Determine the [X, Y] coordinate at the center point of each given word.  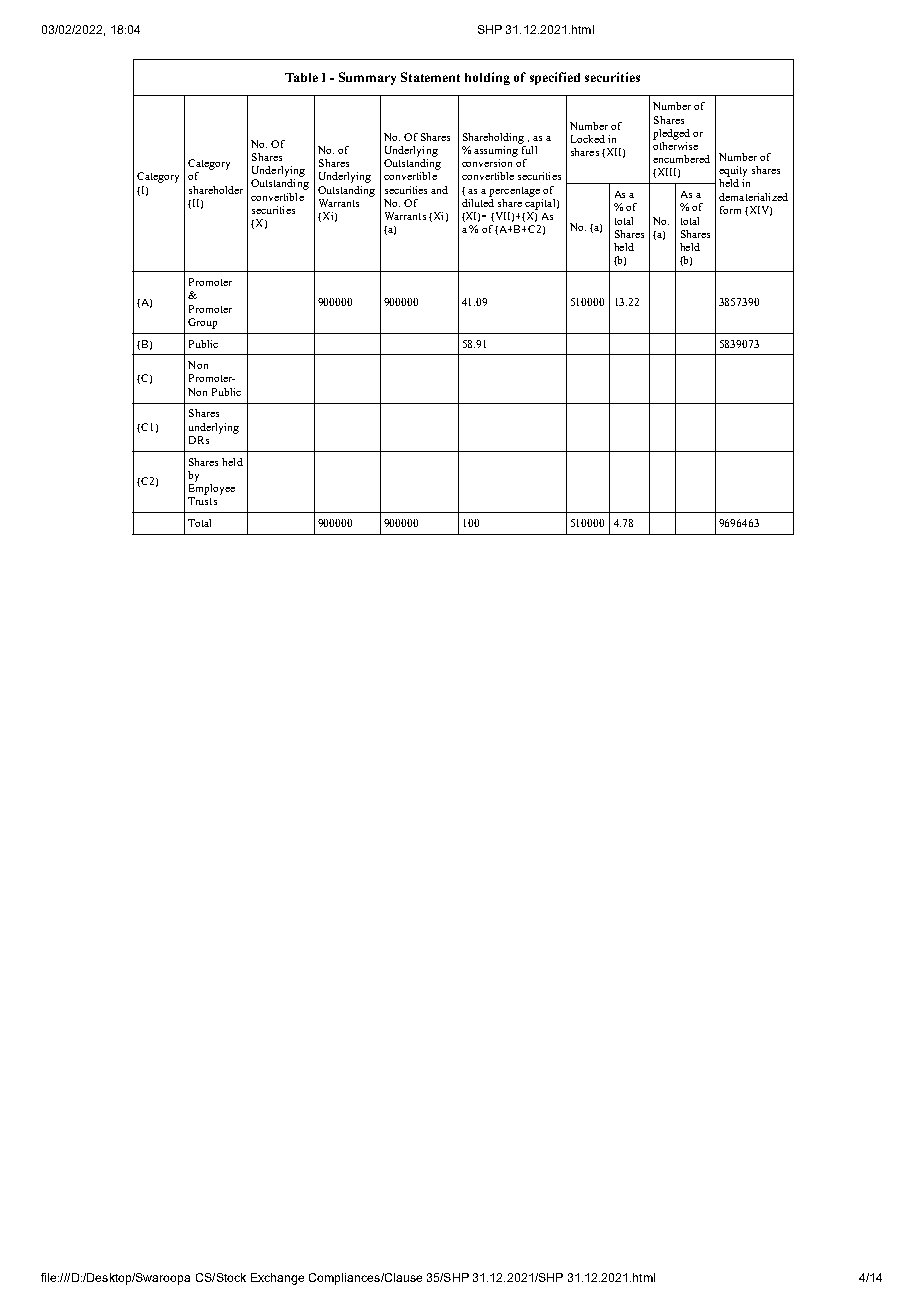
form [730, 210]
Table [301, 77]
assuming [497, 150]
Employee [212, 488]
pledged [671, 134]
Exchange [277, 1279]
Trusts [202, 501]
